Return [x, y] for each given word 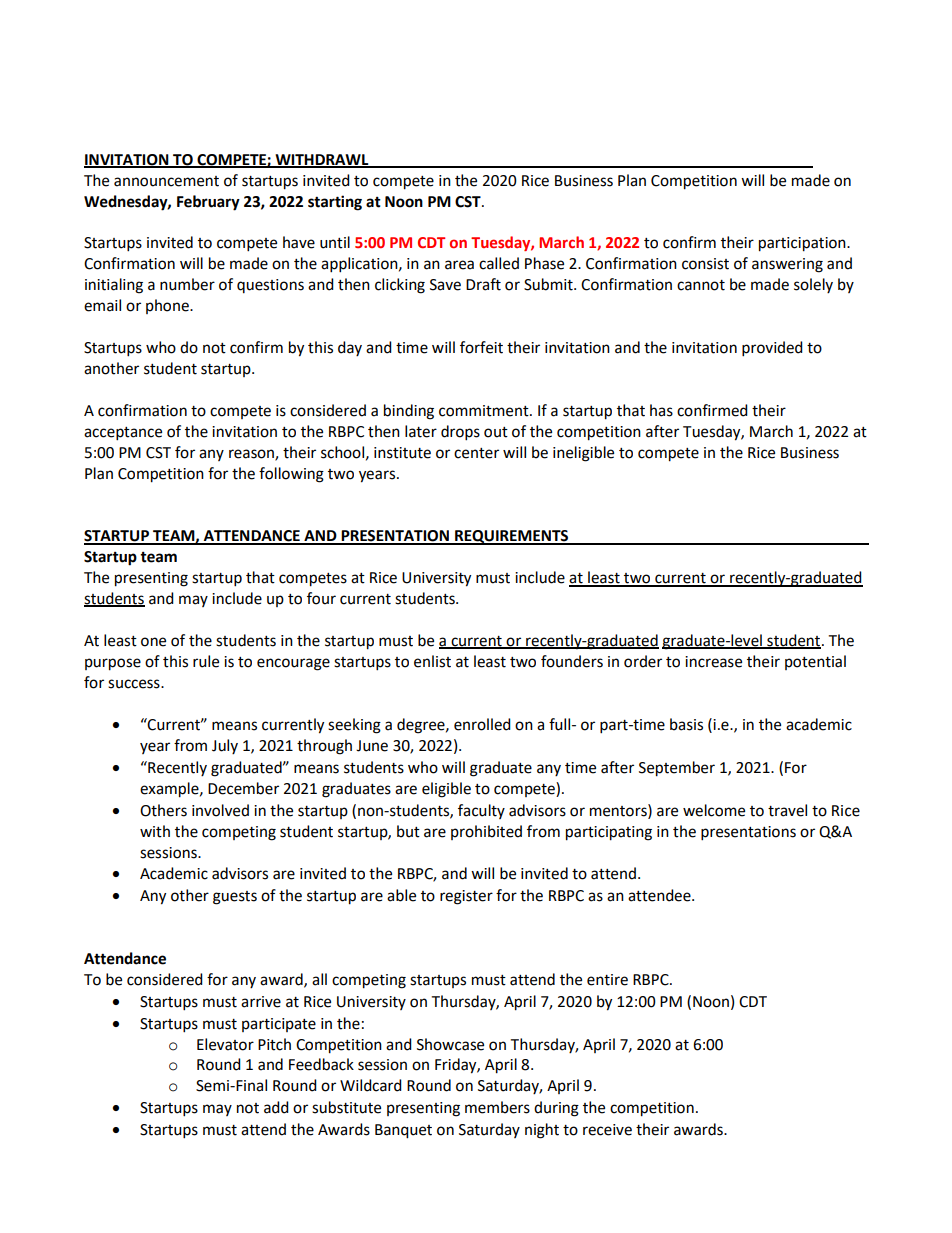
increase [713, 662]
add [276, 1107]
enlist [432, 661]
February [208, 203]
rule [206, 661]
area [459, 265]
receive [607, 1130]
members [497, 1107]
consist [705, 264]
